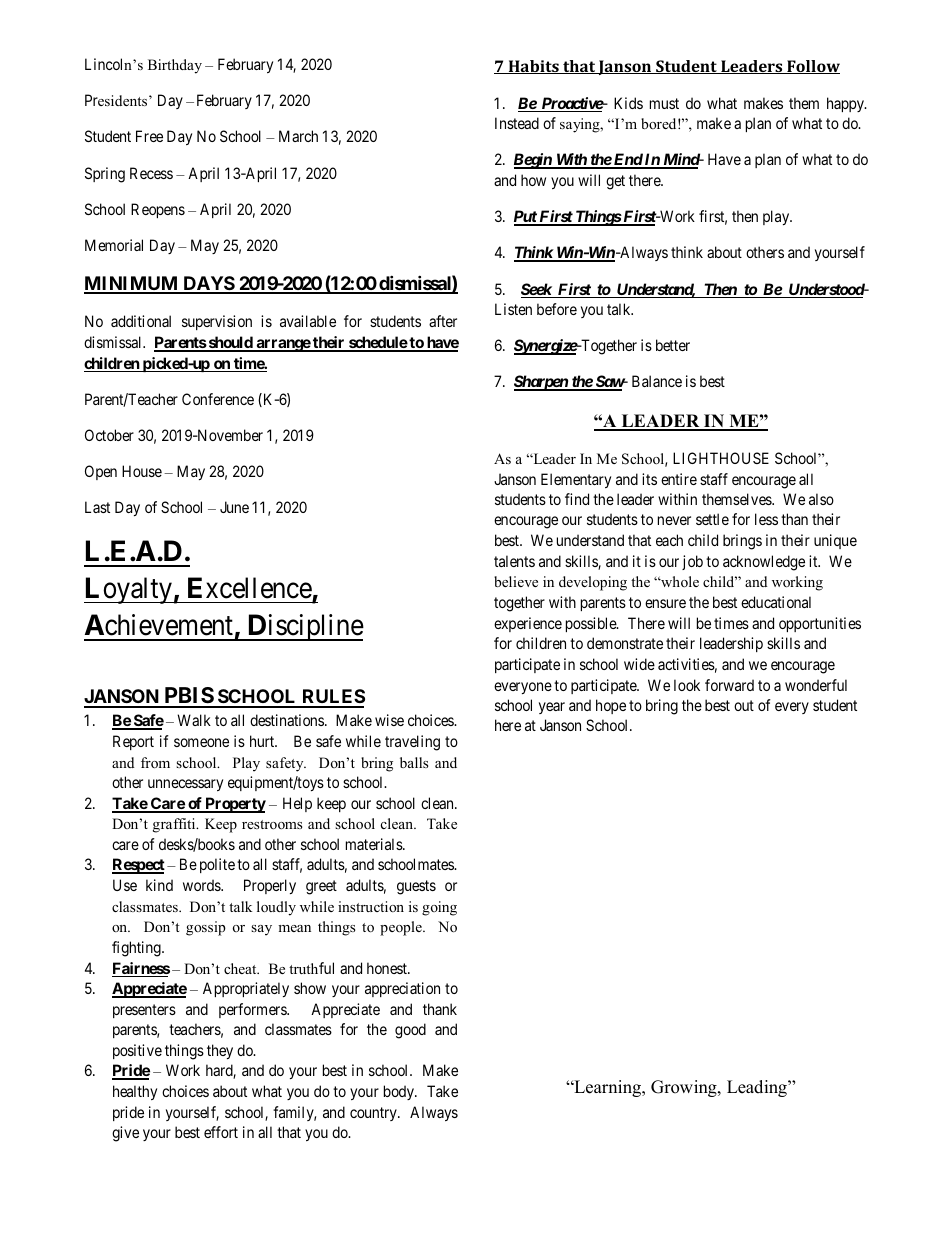 Image resolution: width=952 pixels, height=1233 pixels. Describe the element at coordinates (516, 581) in the screenshot. I see `believe` at that location.
